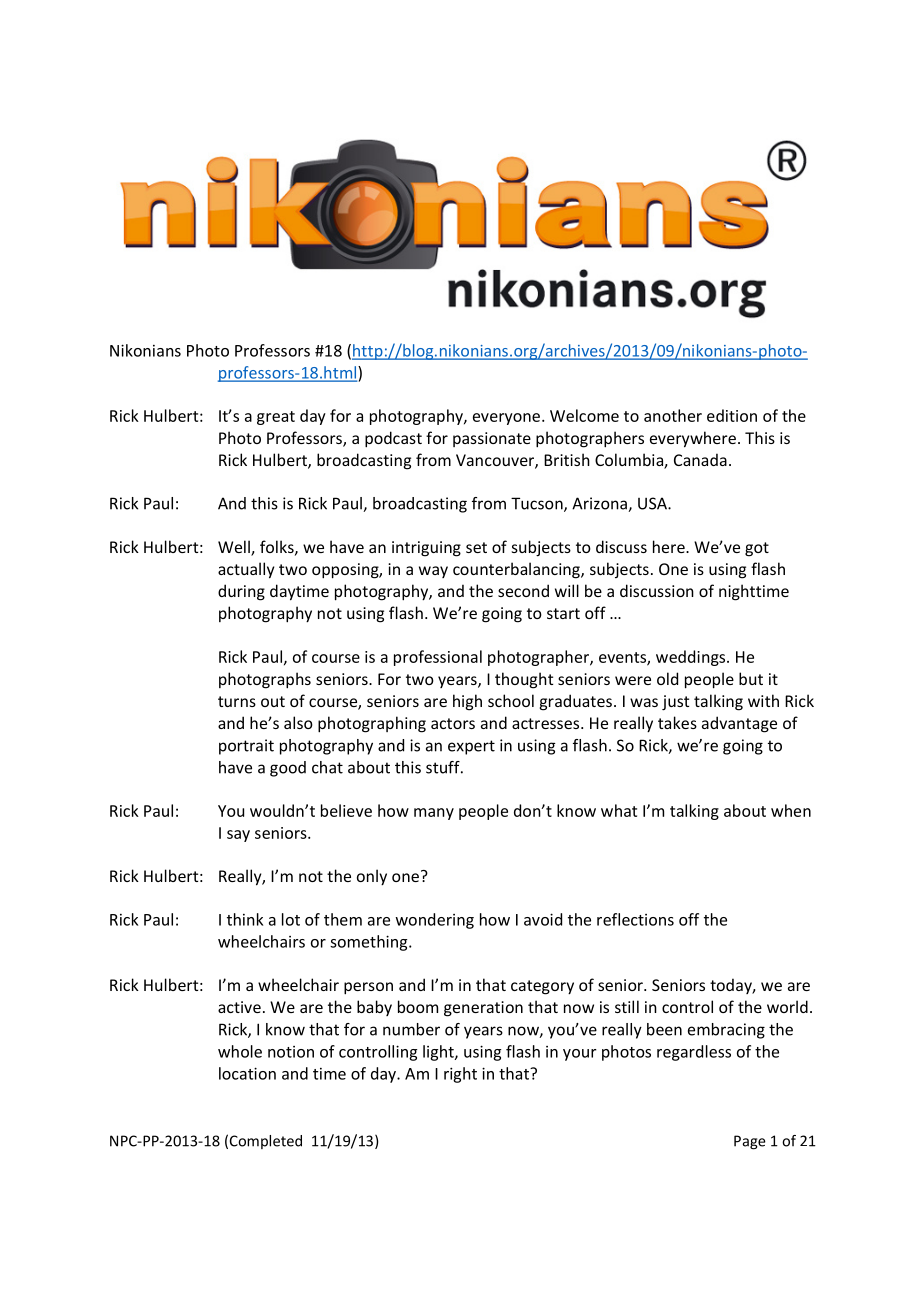  What do you see at coordinates (247, 1073) in the screenshot?
I see `location` at bounding box center [247, 1073].
